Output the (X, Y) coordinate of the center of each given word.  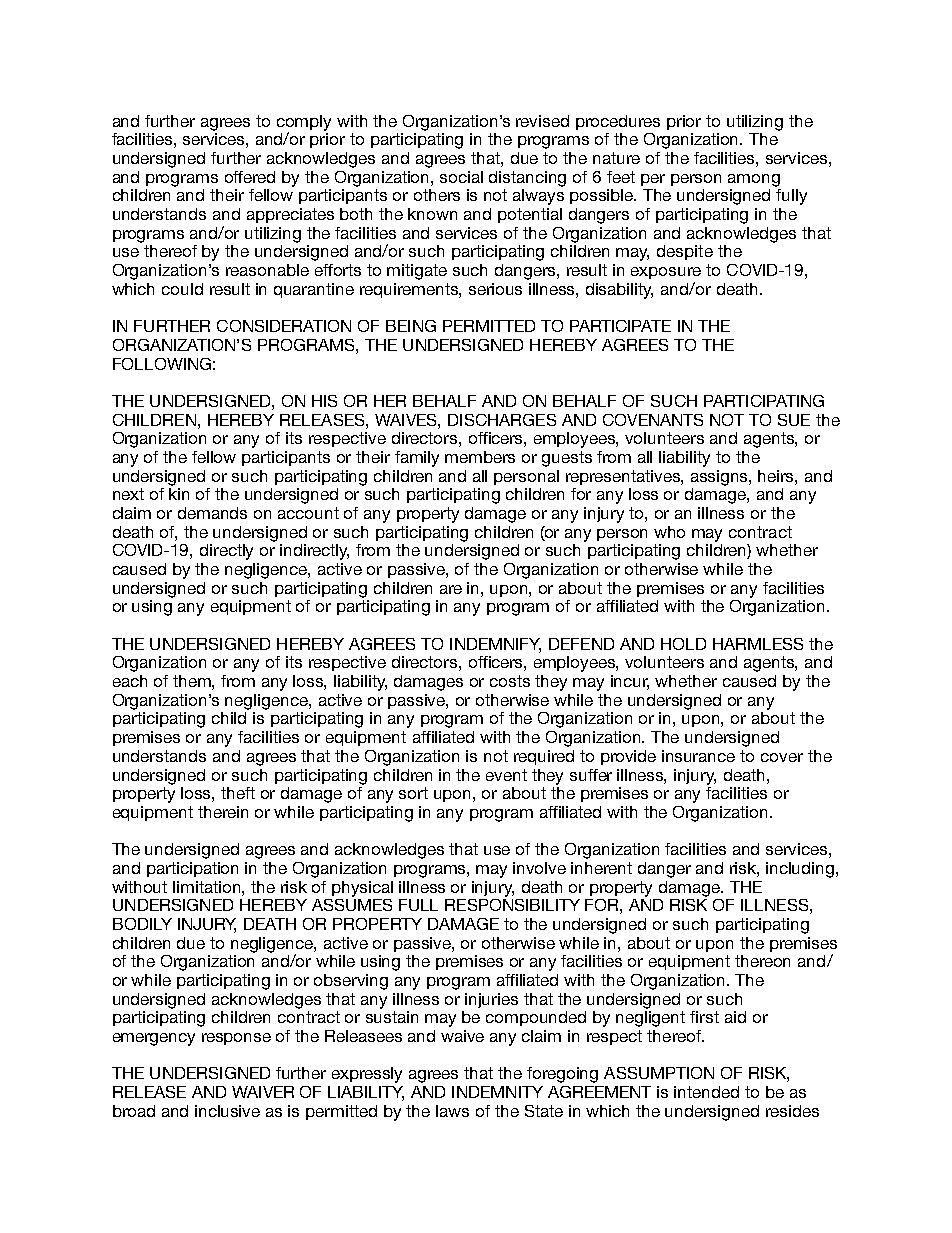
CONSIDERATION (284, 326)
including (800, 870)
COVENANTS (653, 420)
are (451, 589)
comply (304, 124)
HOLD (683, 644)
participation (192, 869)
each (130, 681)
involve (539, 868)
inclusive (227, 1111)
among (754, 180)
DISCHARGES (502, 420)
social (461, 177)
